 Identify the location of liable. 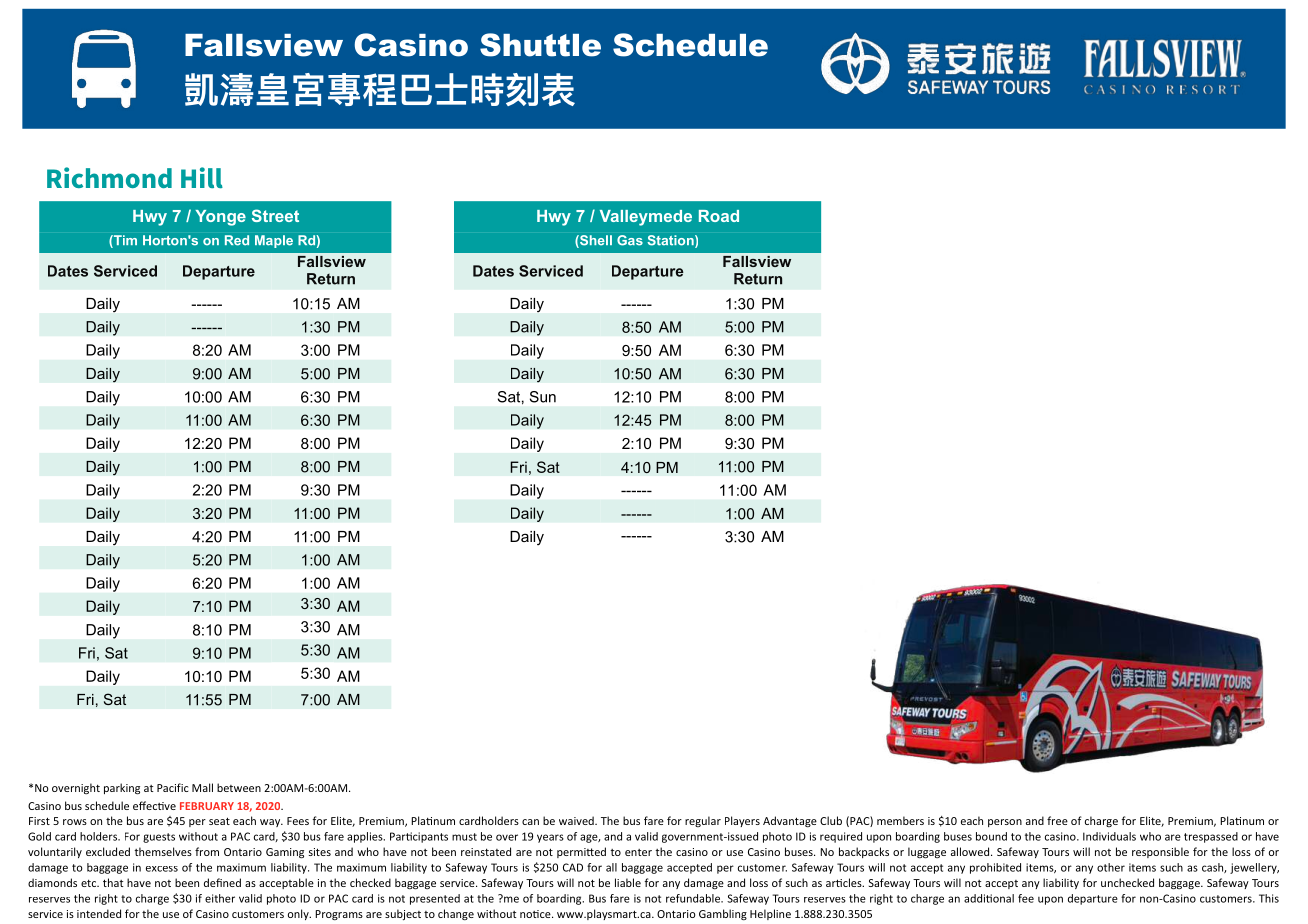
(628, 882).
